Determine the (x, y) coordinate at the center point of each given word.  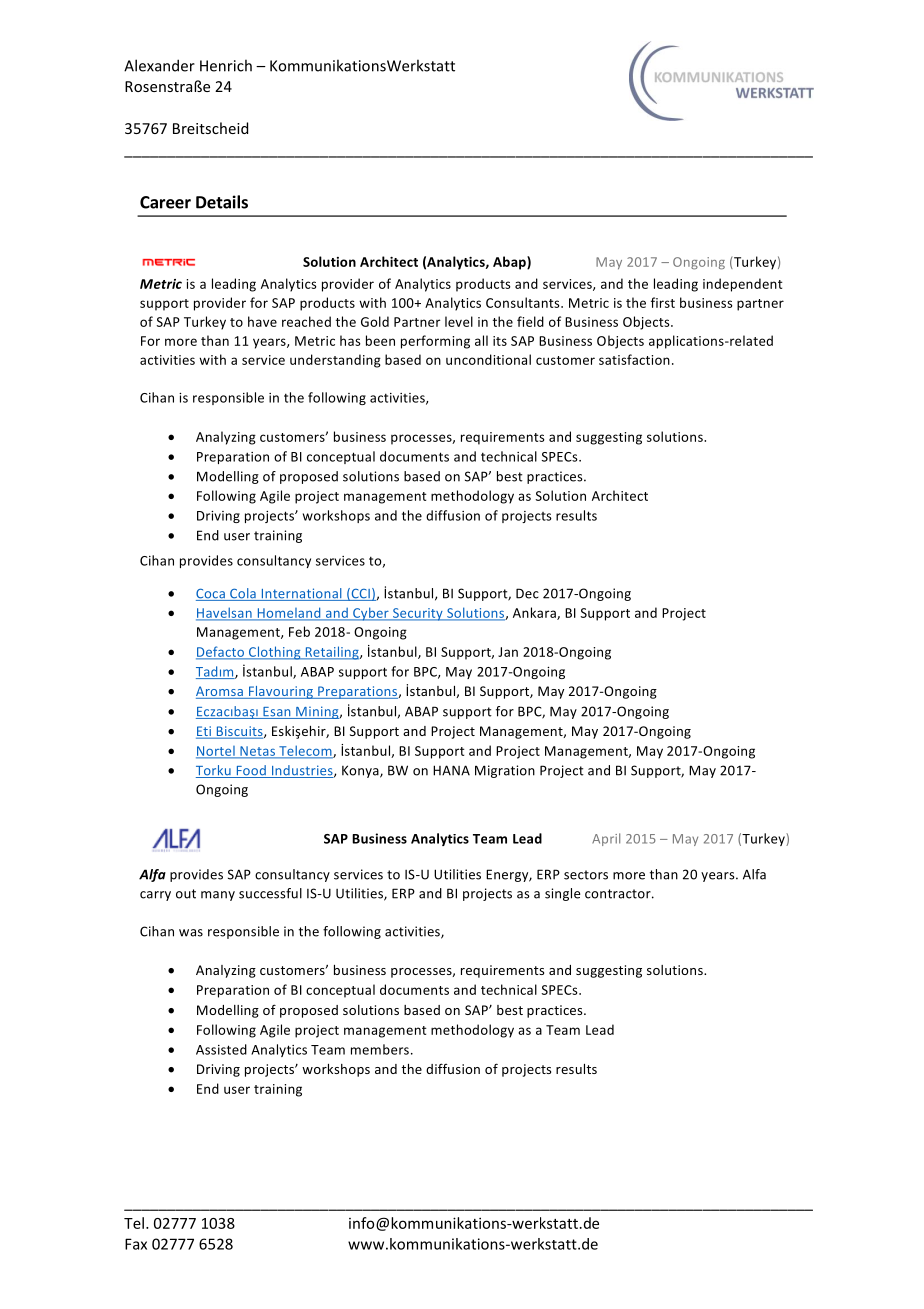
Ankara (535, 613)
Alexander (159, 65)
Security (418, 614)
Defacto (221, 652)
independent (743, 285)
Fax (136, 1244)
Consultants (524, 302)
